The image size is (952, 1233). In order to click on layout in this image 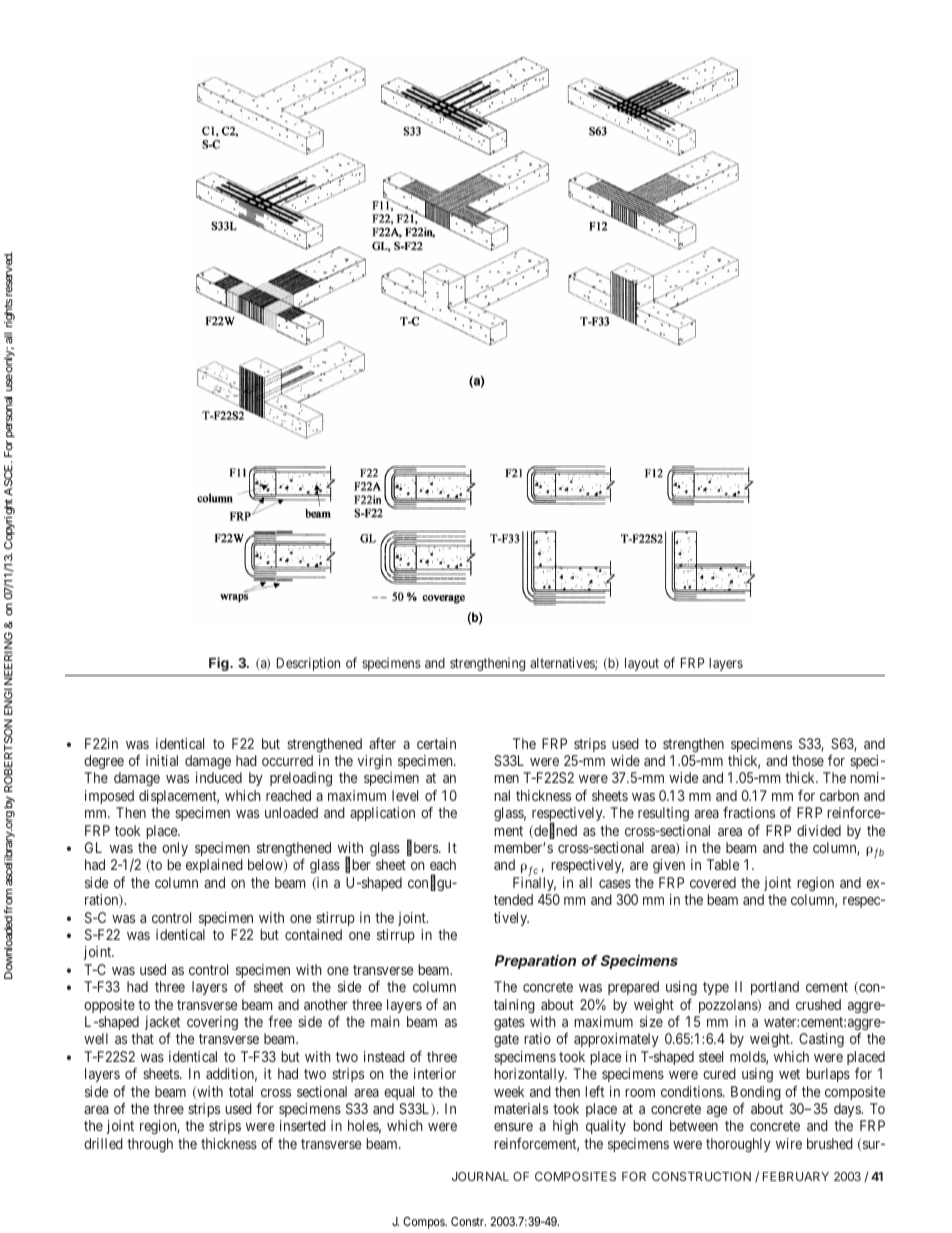, I will do `click(642, 664)`.
